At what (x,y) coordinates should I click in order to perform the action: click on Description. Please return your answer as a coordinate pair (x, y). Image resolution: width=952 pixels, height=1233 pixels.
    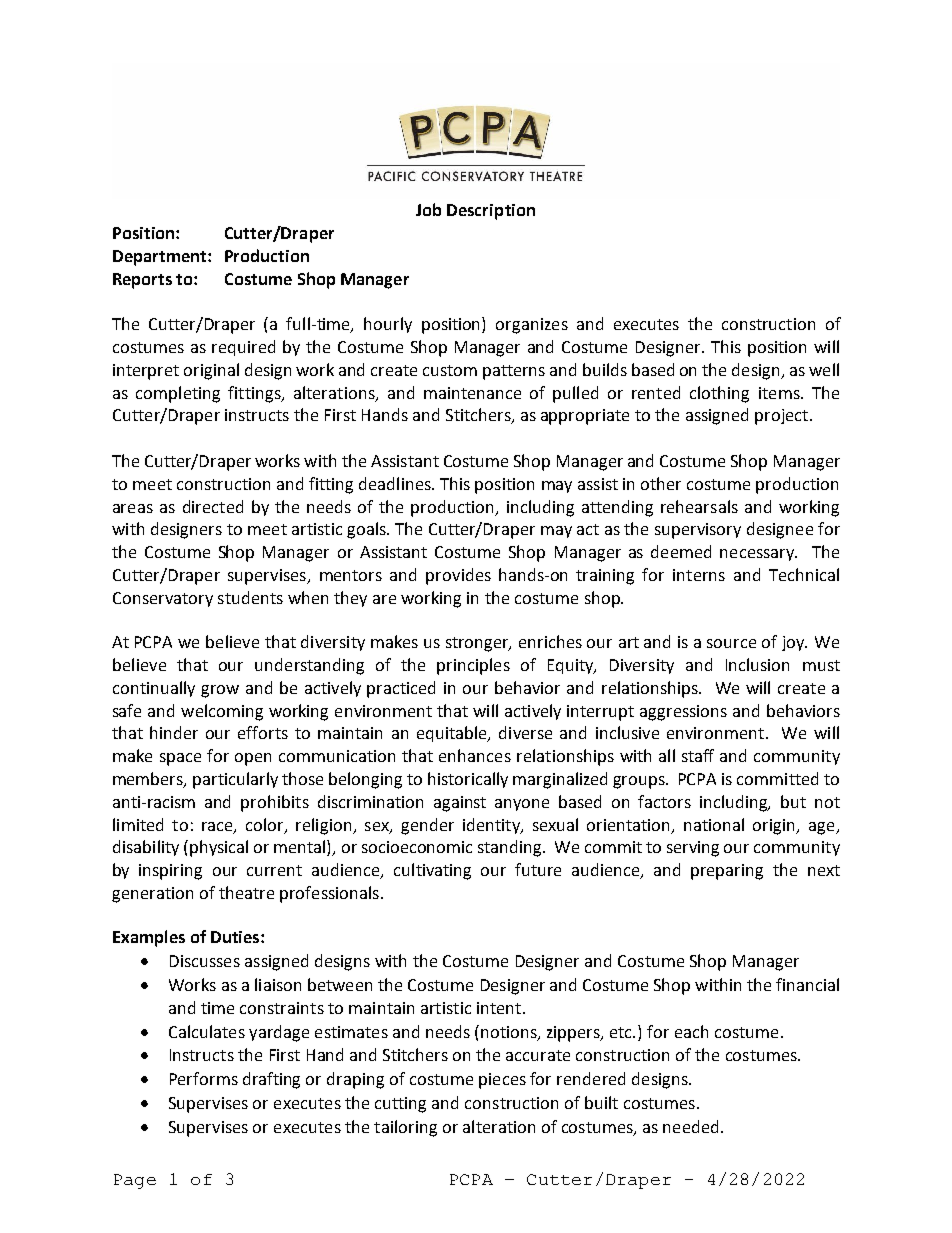
    Looking at the image, I should click on (491, 212).
